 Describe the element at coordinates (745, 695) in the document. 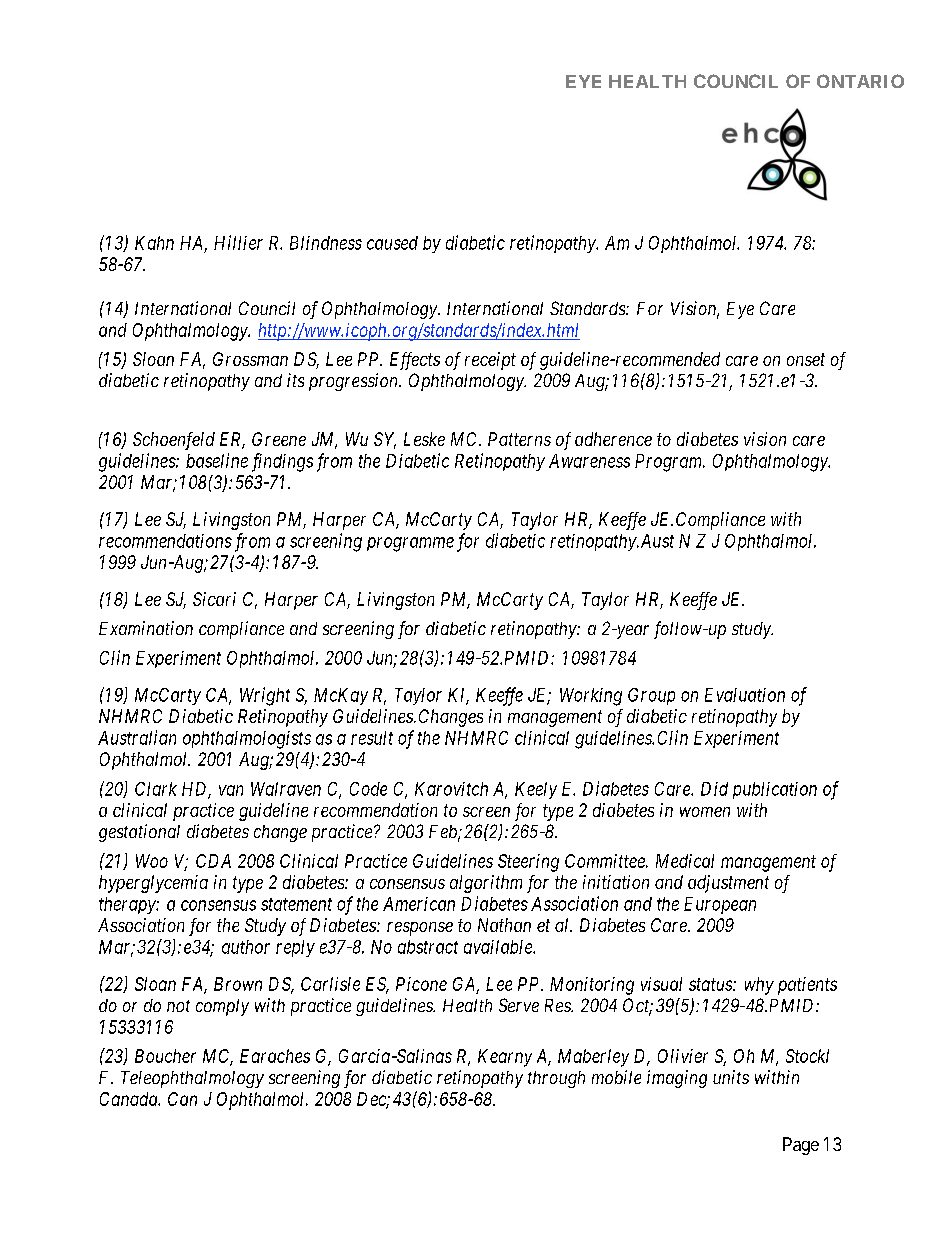

I see `Evaluation` at that location.
